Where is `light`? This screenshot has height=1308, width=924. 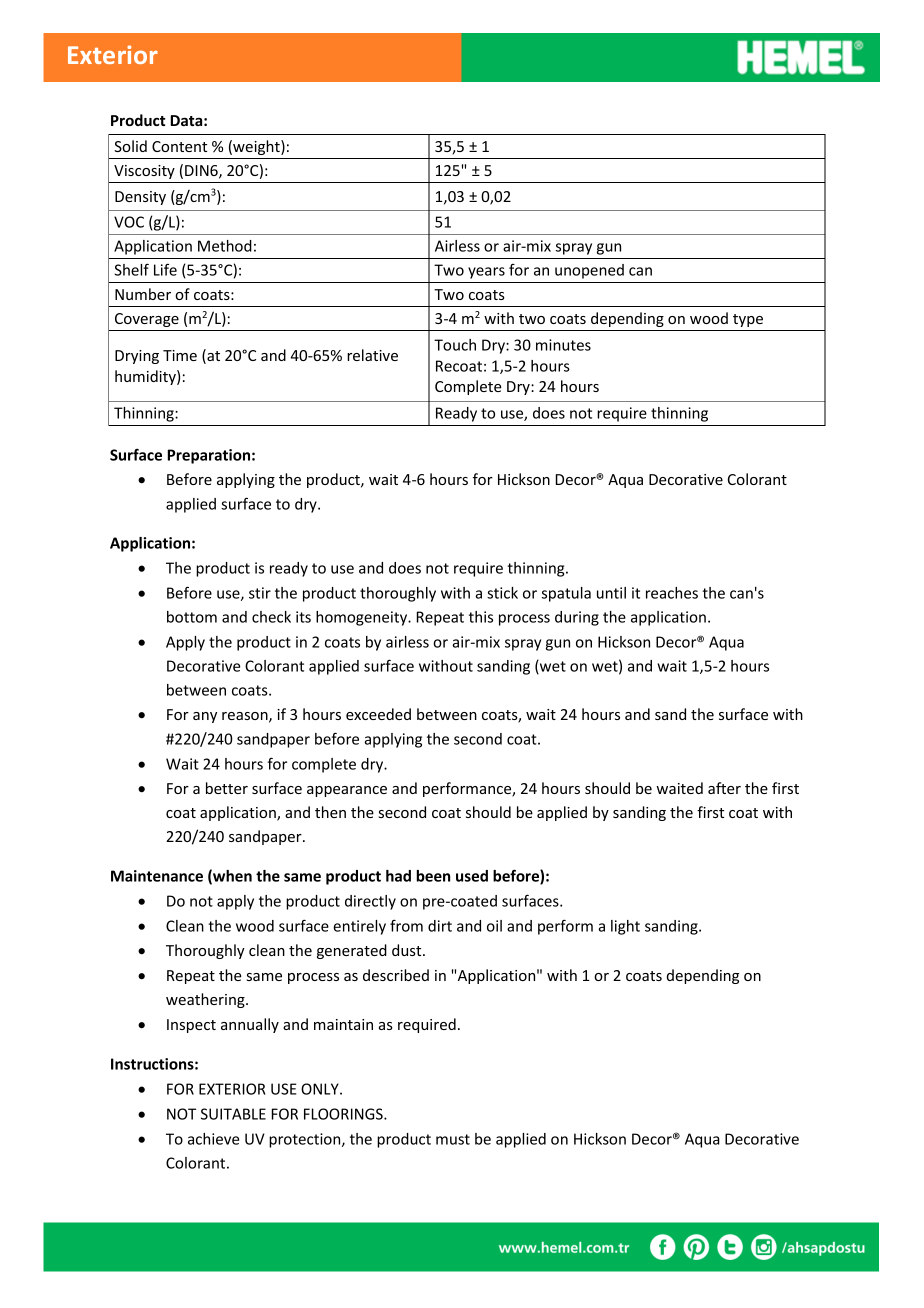
light is located at coordinates (625, 927).
